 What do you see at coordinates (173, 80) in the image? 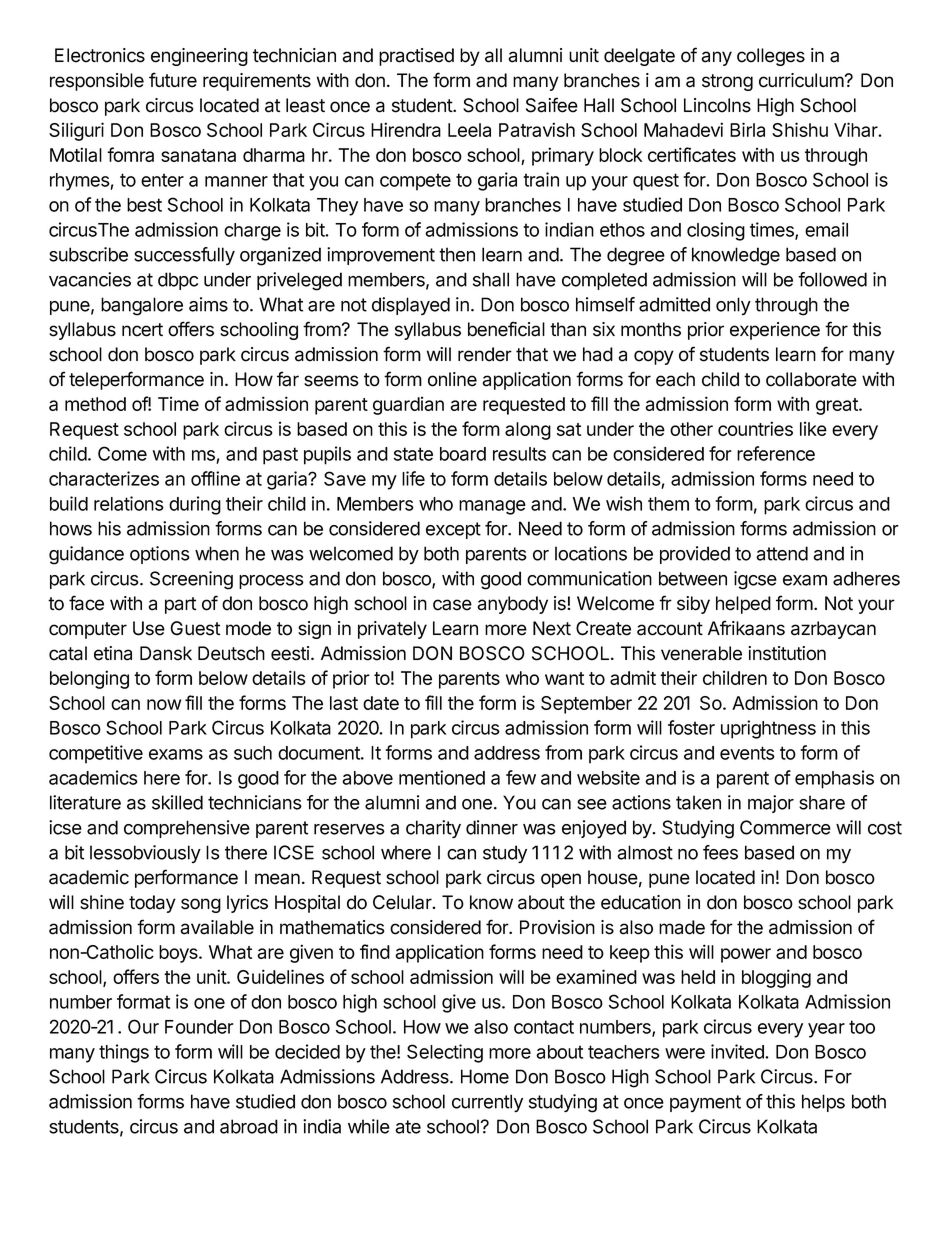
I see `future` at bounding box center [173, 80].
